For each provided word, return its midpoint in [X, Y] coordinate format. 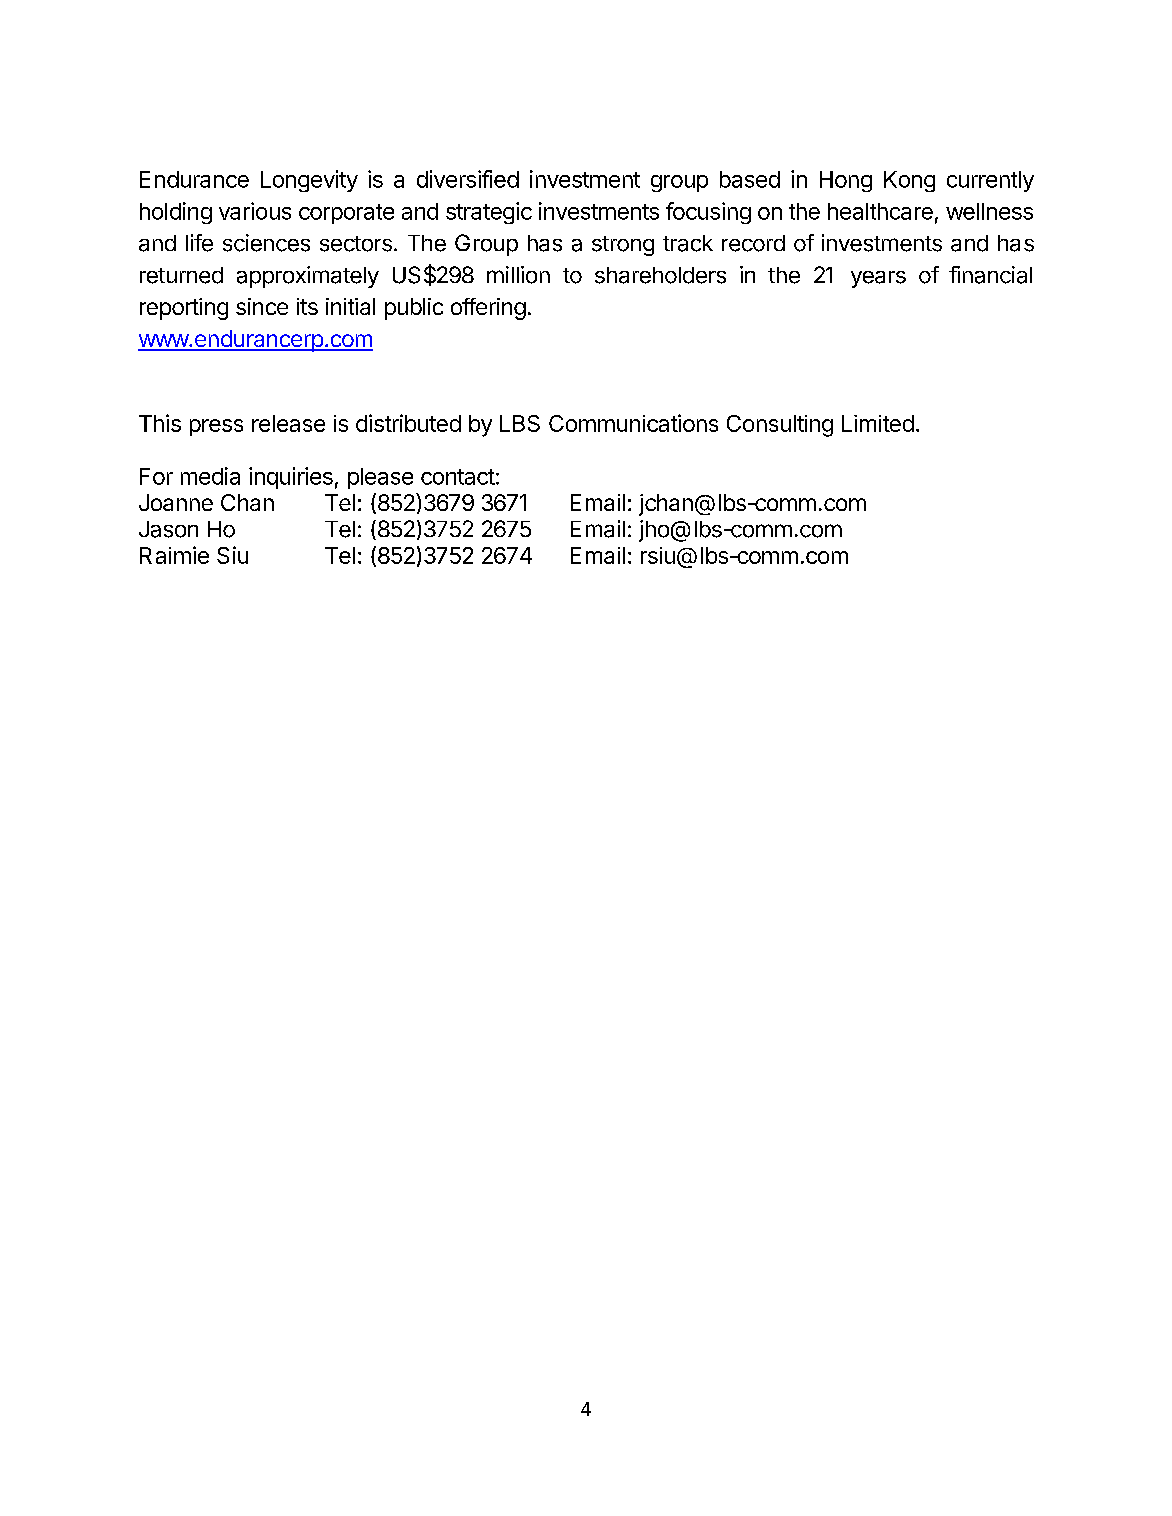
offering [488, 309]
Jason [168, 529]
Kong [909, 181]
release [288, 423]
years [878, 279]
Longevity [309, 181]
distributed [408, 423]
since [262, 306]
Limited [878, 423]
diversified [468, 179]
